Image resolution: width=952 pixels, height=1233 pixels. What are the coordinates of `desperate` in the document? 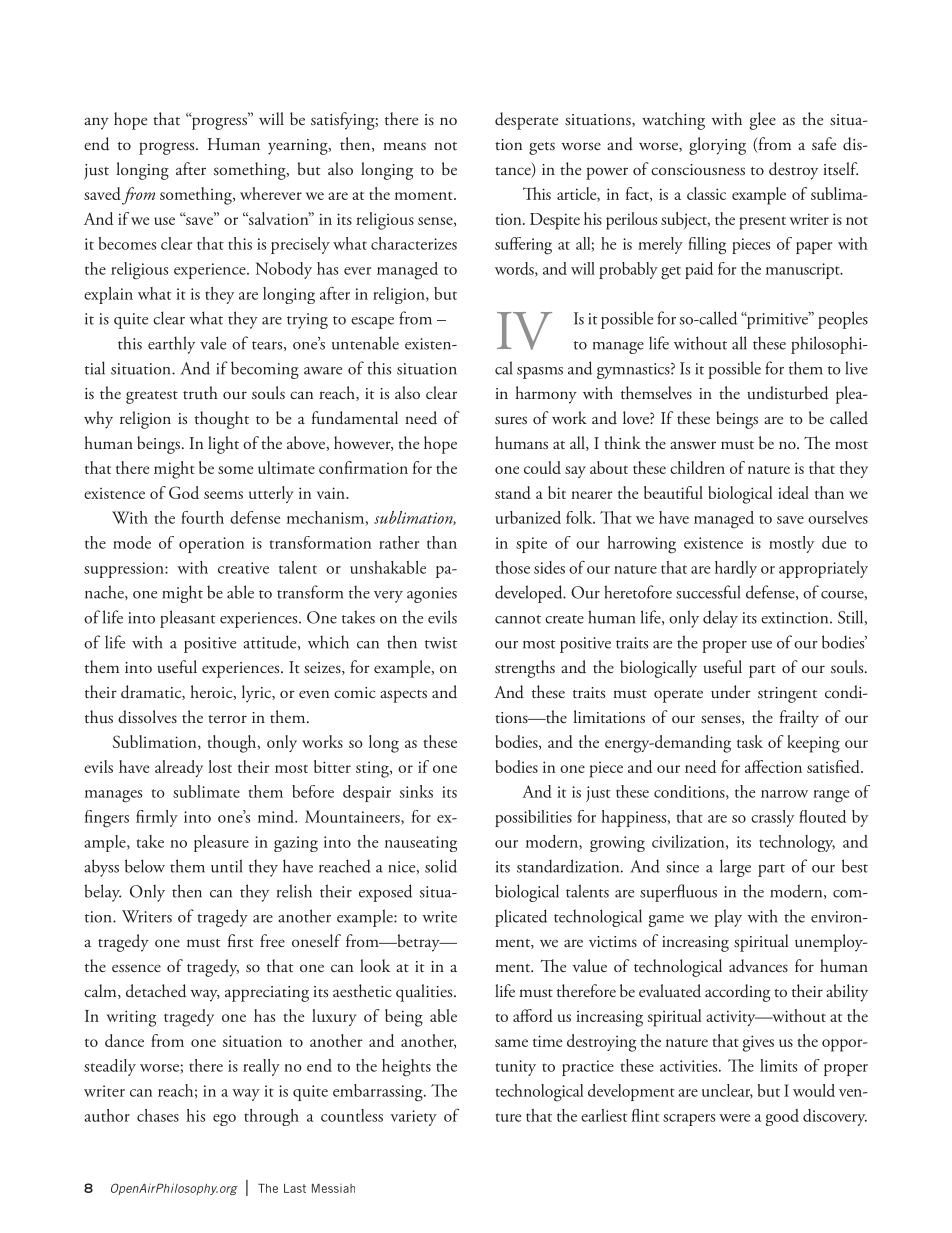 It's located at (526, 121).
